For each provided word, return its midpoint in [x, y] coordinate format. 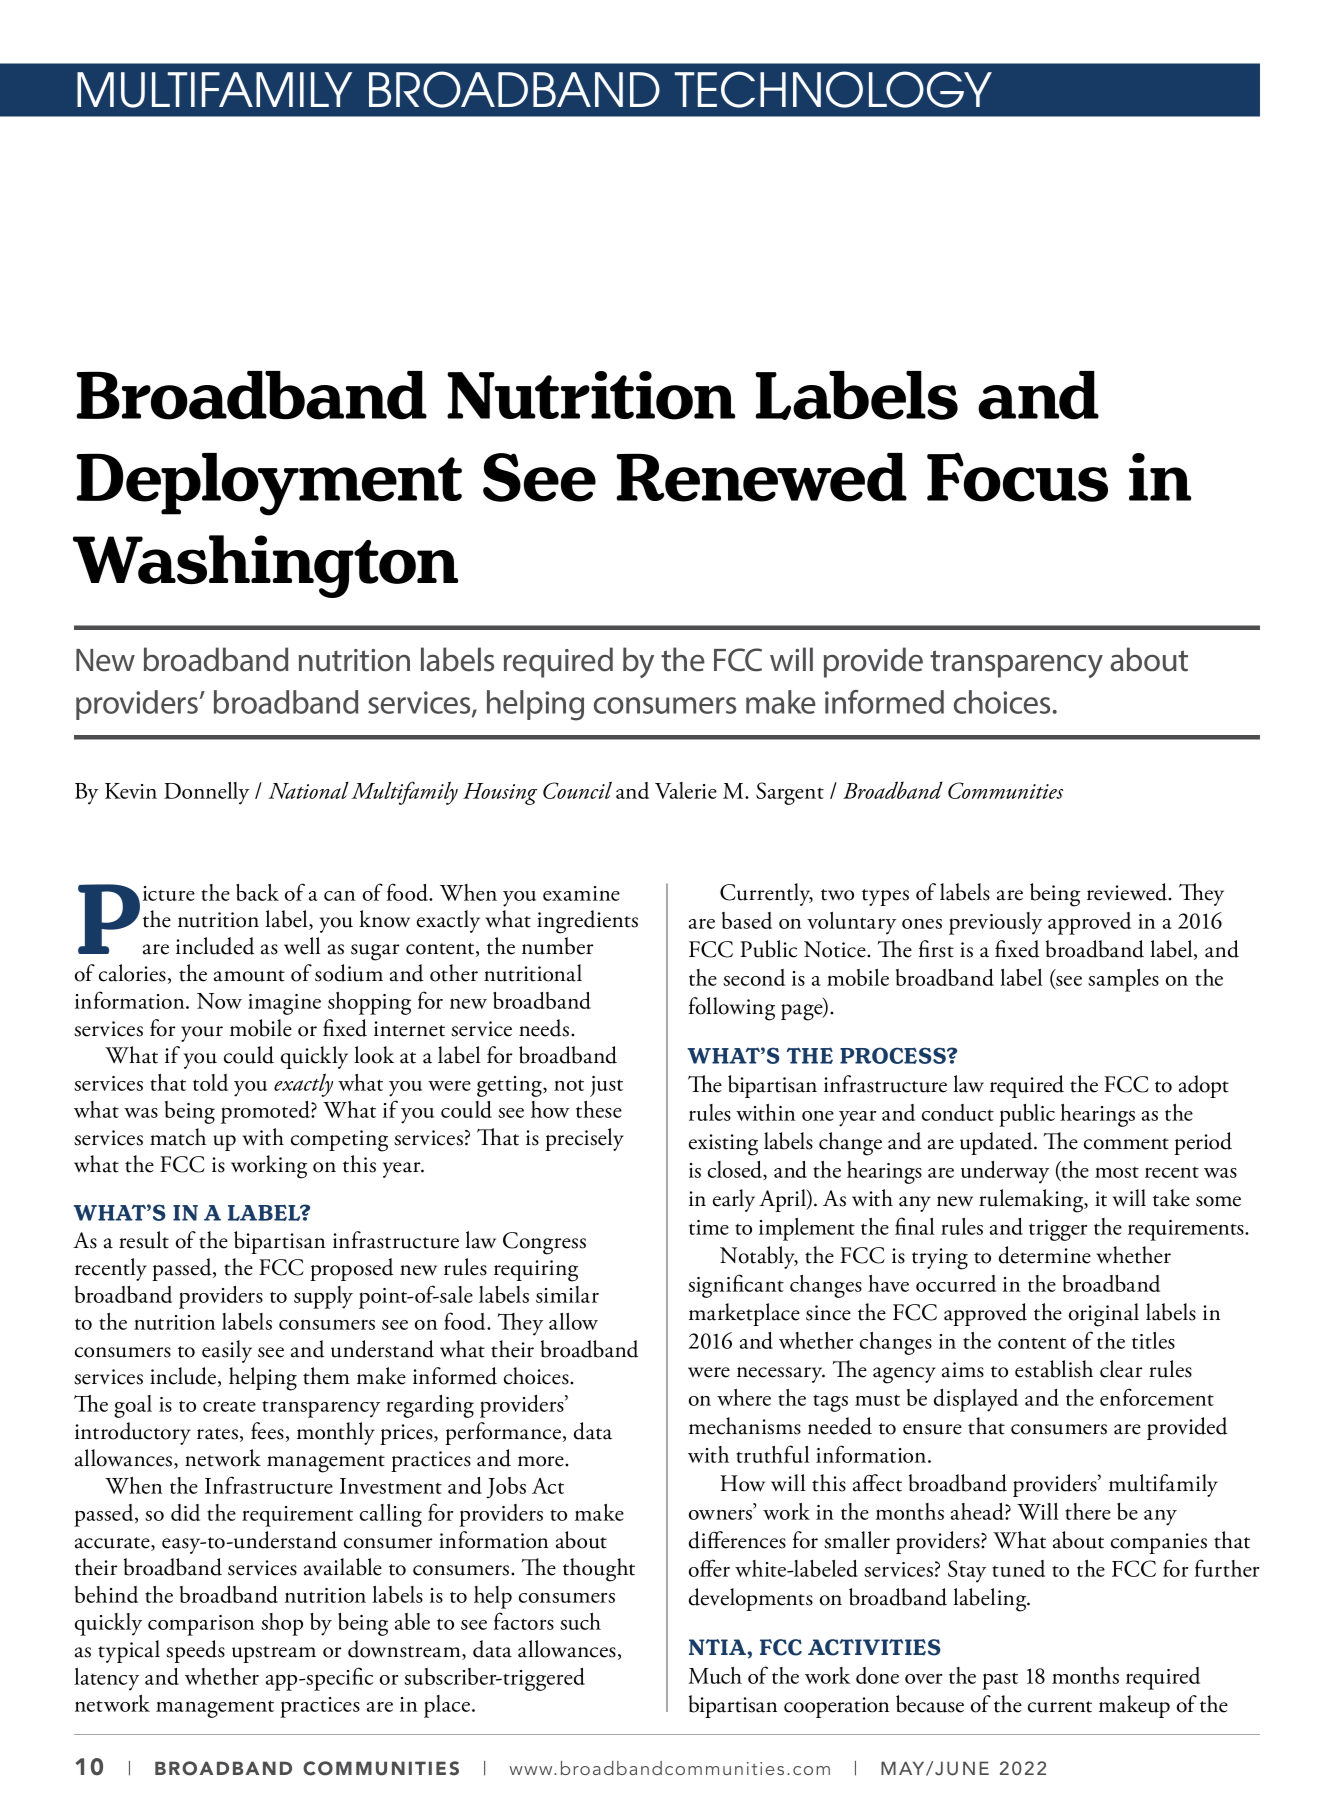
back [257, 892]
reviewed [1128, 892]
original [1104, 1315]
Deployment [269, 484]
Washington [265, 566]
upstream [274, 1654]
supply [323, 1297]
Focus [1017, 477]
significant [736, 1286]
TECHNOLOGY [833, 89]
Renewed [761, 477]
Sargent [790, 793]
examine [581, 893]
